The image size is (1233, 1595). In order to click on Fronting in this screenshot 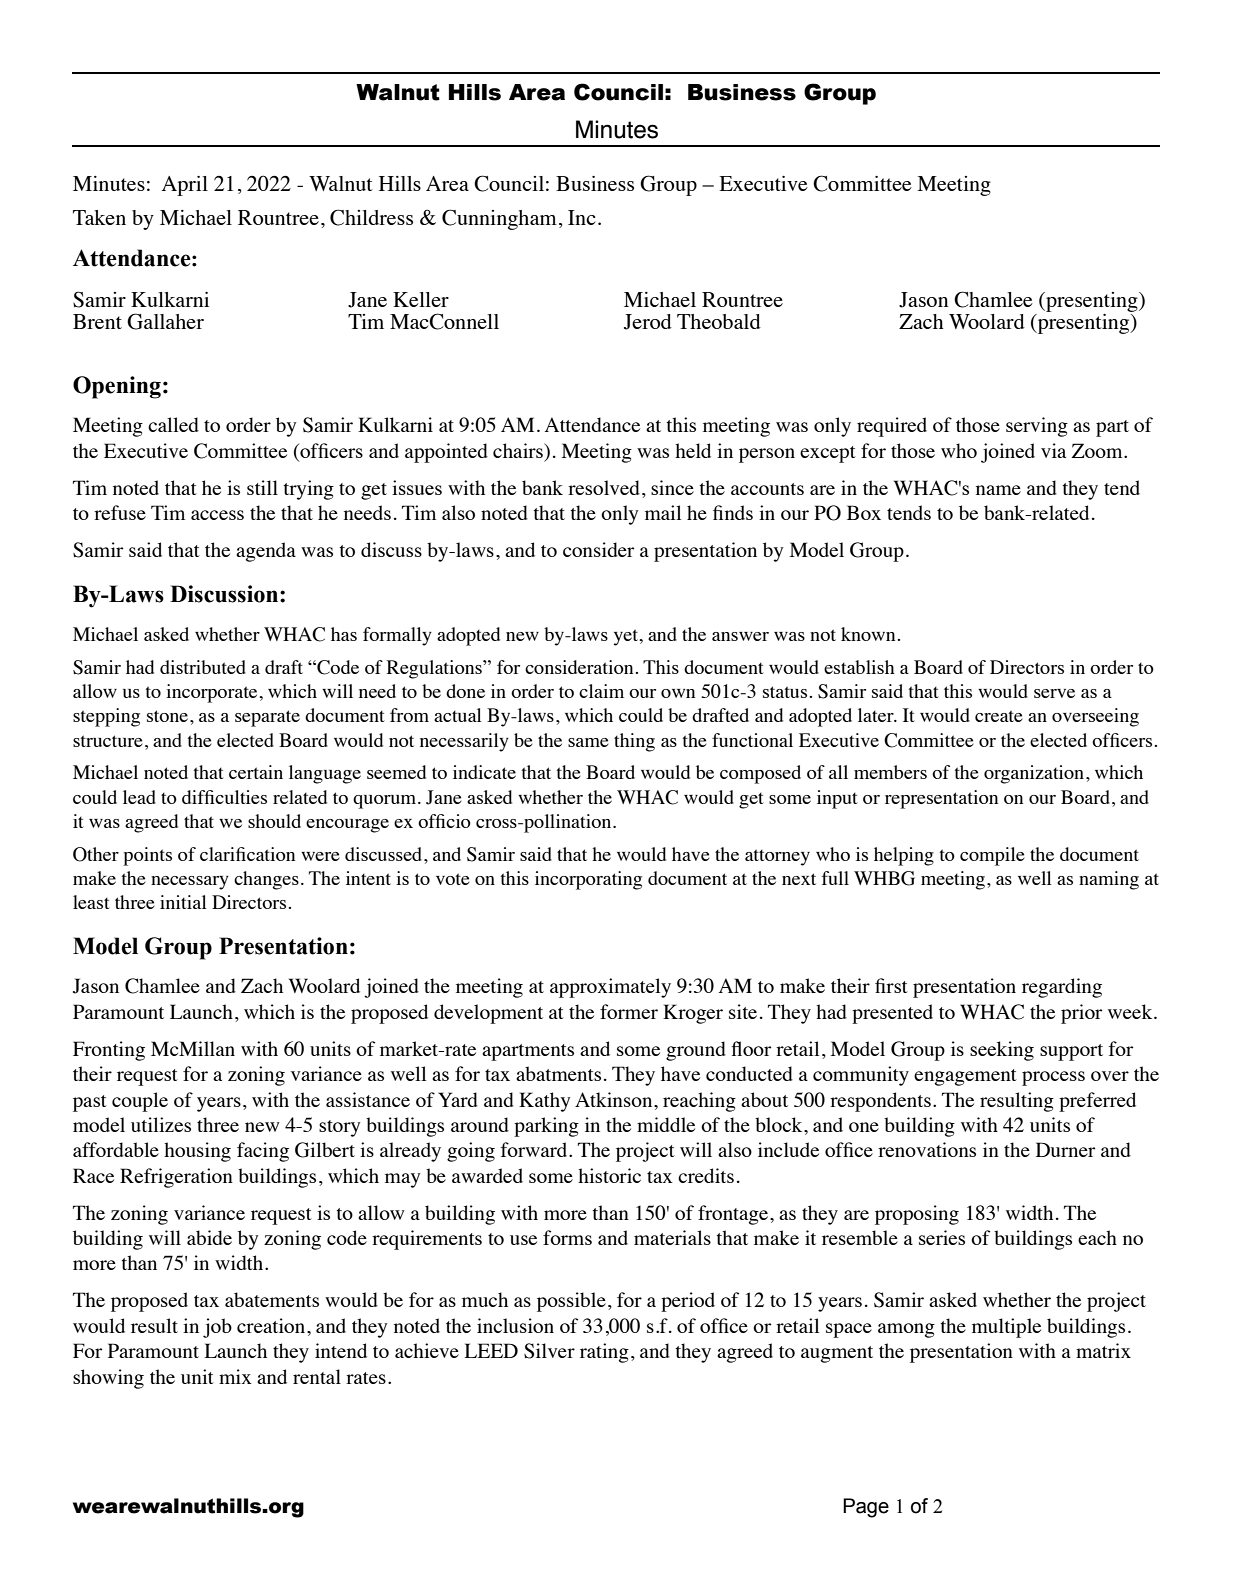, I will do `click(109, 1051)`.
